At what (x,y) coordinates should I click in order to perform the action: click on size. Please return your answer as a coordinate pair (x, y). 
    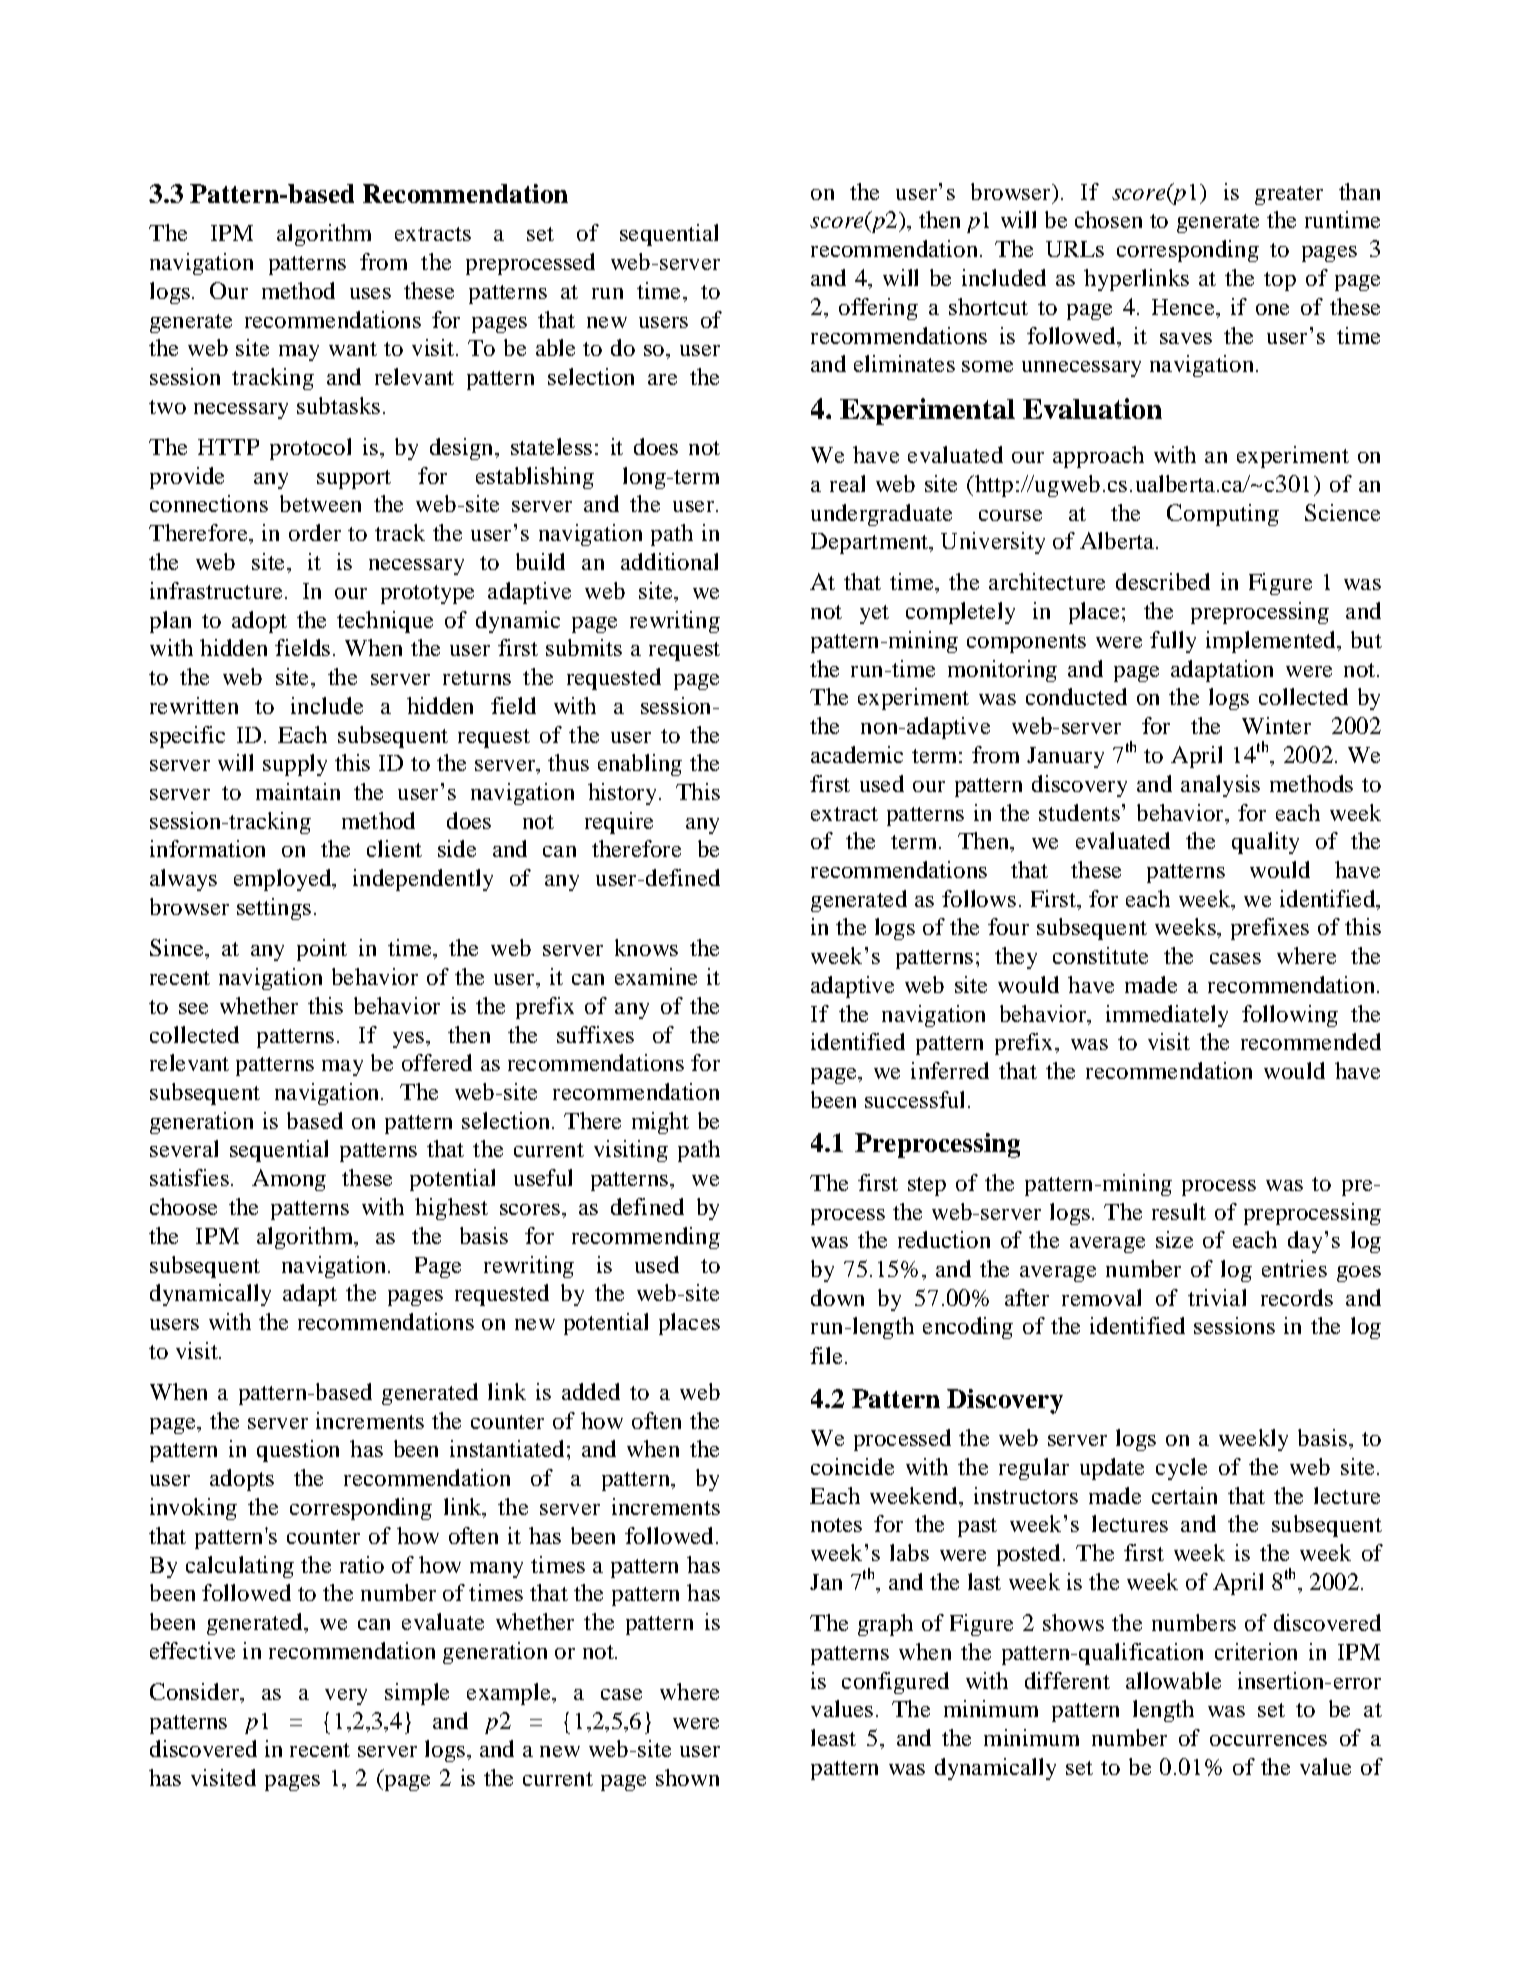
    Looking at the image, I should click on (1174, 1239).
